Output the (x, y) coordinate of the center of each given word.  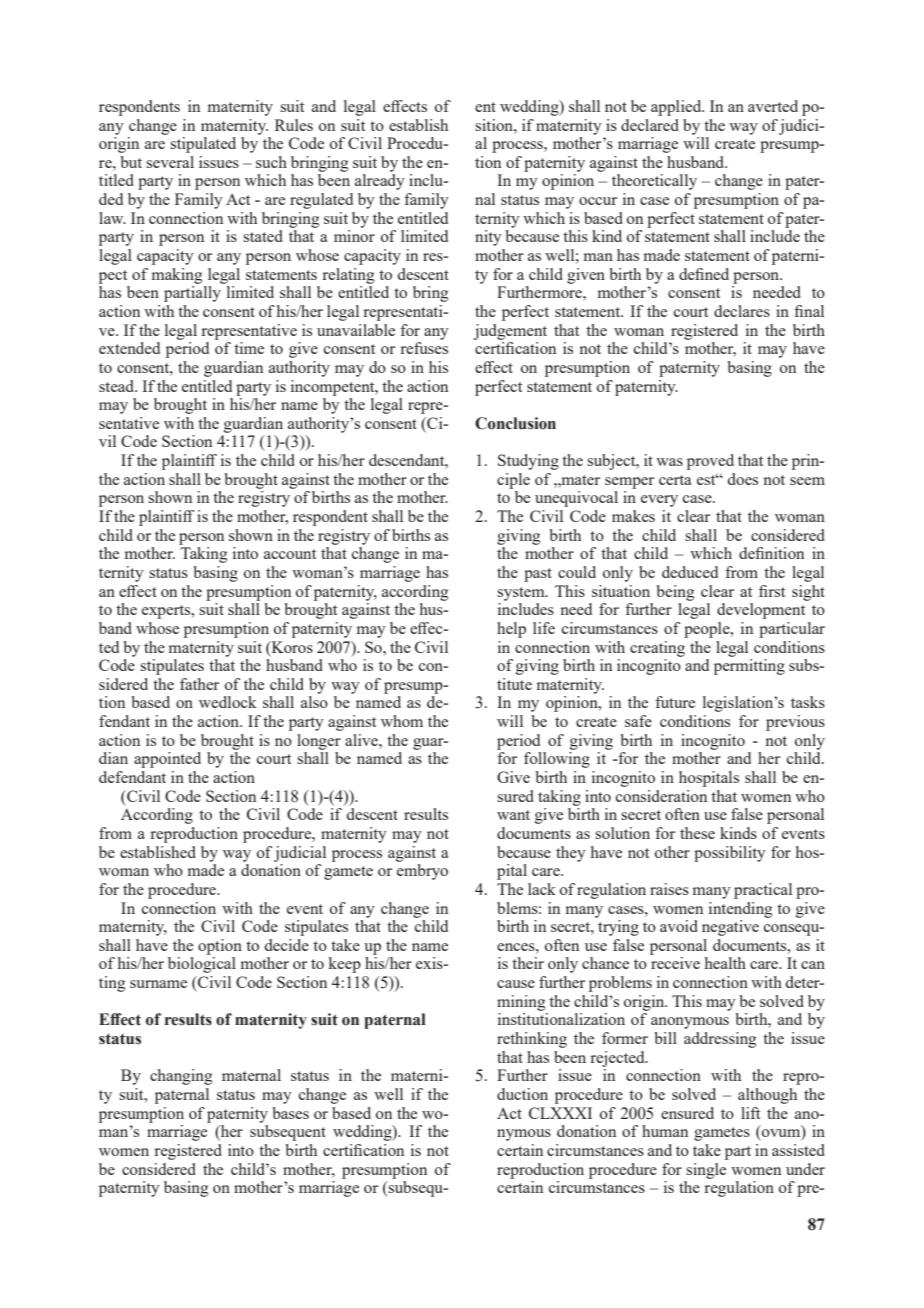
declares (742, 311)
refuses (424, 348)
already (380, 182)
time (249, 348)
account (290, 554)
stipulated (203, 145)
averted (773, 106)
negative (730, 928)
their (528, 963)
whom (402, 721)
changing (181, 1077)
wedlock (228, 702)
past (538, 575)
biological (202, 965)
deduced (690, 572)
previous (795, 723)
